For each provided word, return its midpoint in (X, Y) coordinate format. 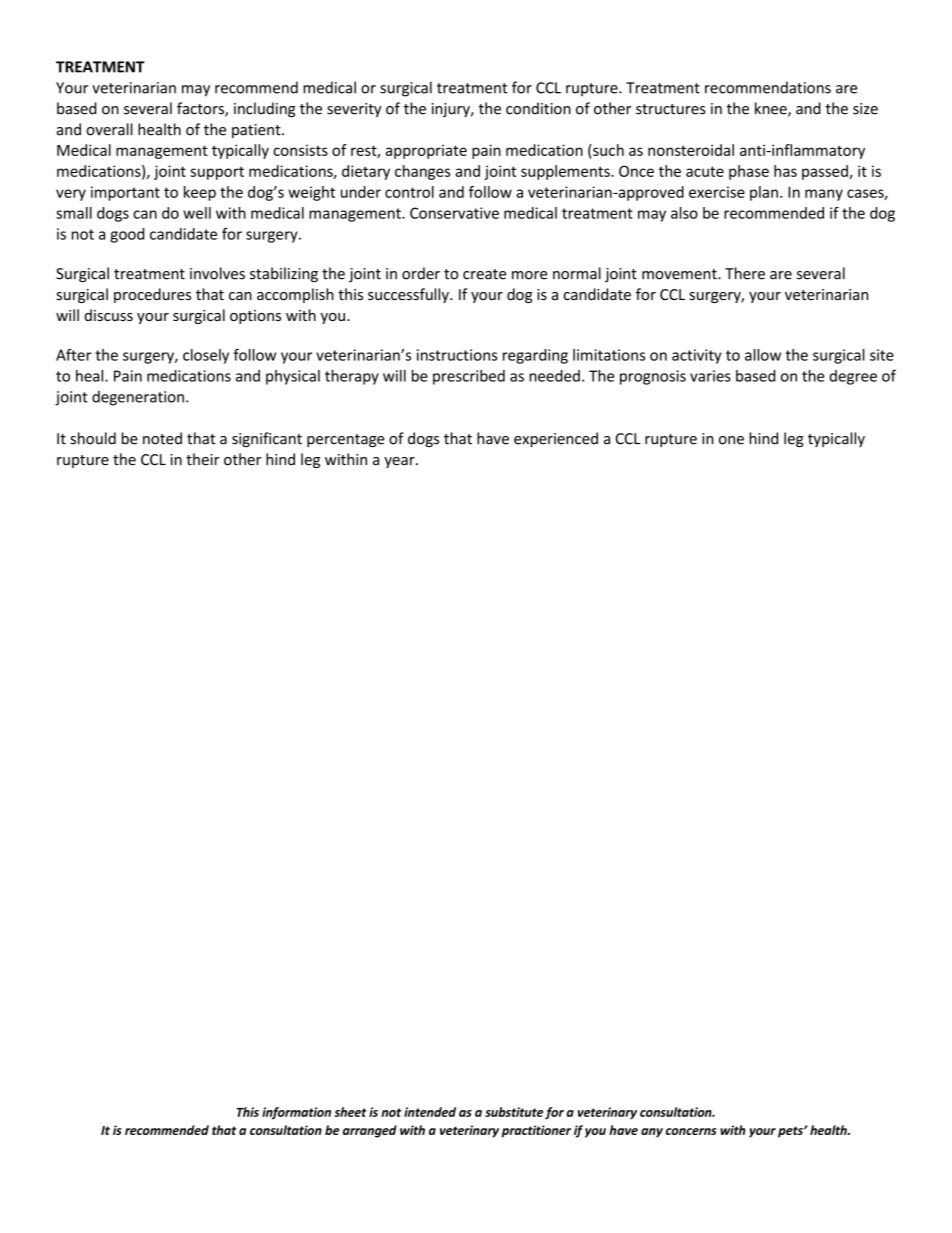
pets (791, 1132)
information (296, 1113)
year (400, 462)
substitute (514, 1112)
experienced (556, 439)
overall (109, 129)
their (203, 459)
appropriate (426, 151)
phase (749, 172)
